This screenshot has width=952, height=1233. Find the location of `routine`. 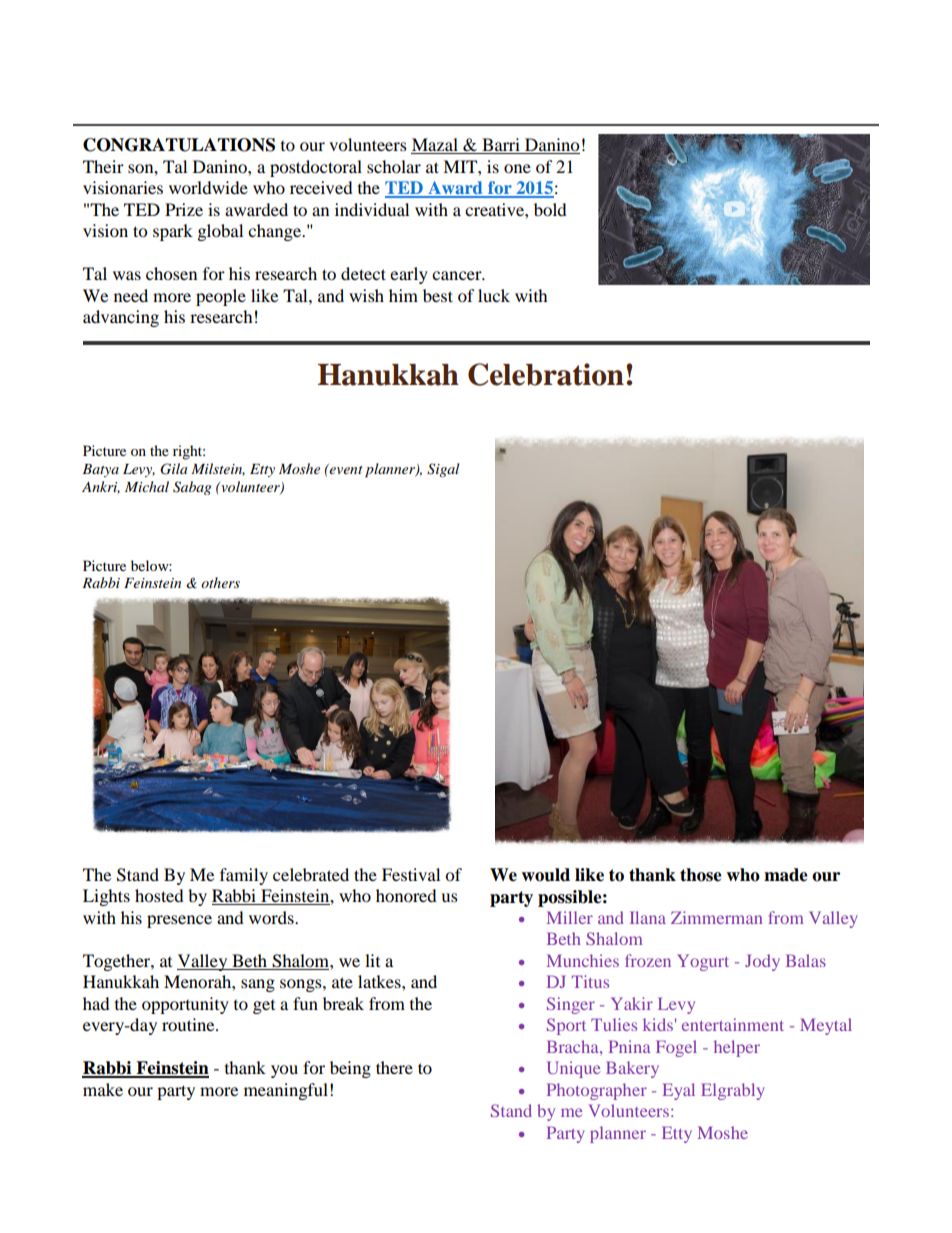

routine is located at coordinates (189, 1024).
